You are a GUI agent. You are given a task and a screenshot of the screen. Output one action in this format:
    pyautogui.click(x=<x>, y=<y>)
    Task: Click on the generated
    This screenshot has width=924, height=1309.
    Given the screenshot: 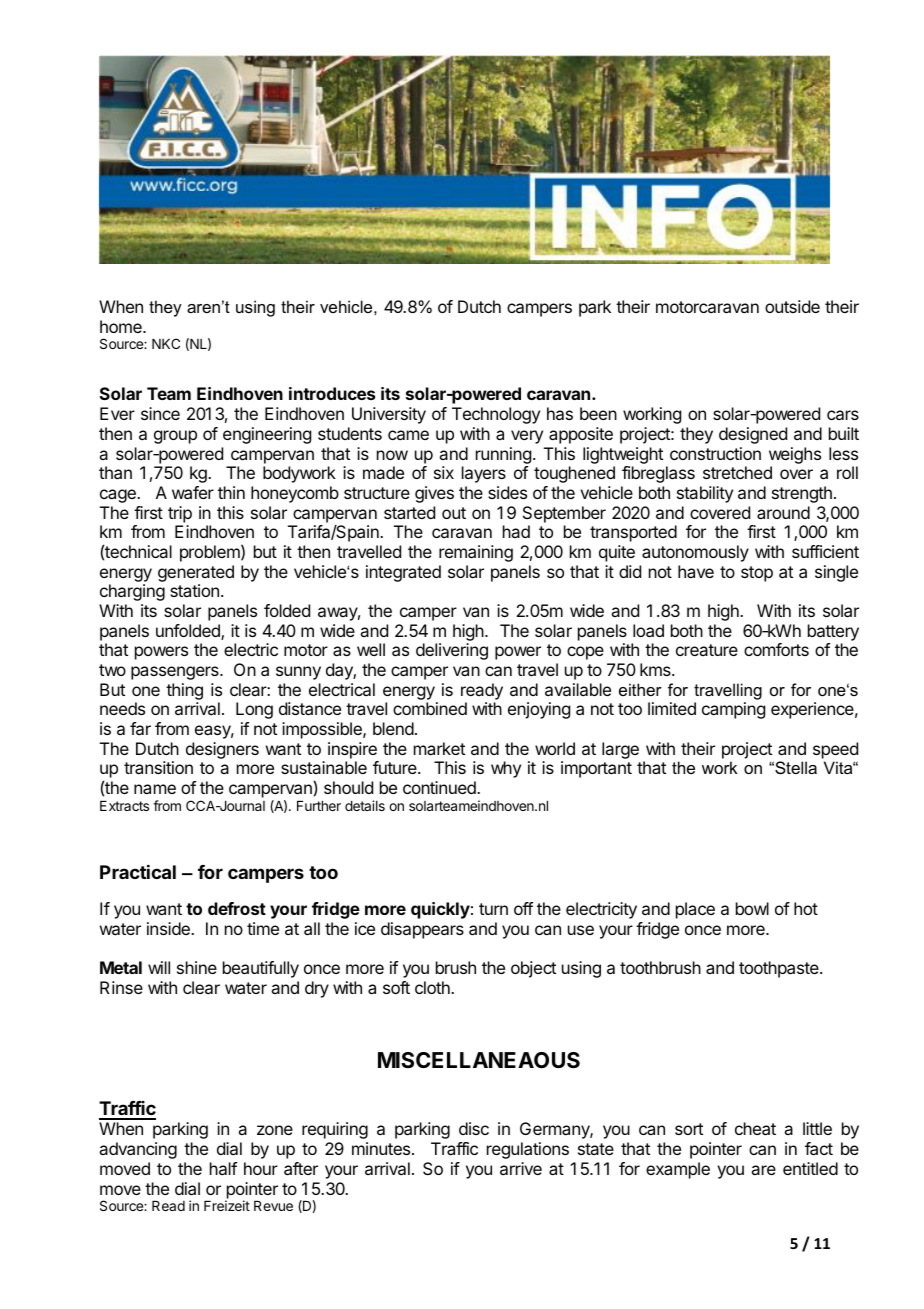 What is the action you would take?
    pyautogui.click(x=196, y=573)
